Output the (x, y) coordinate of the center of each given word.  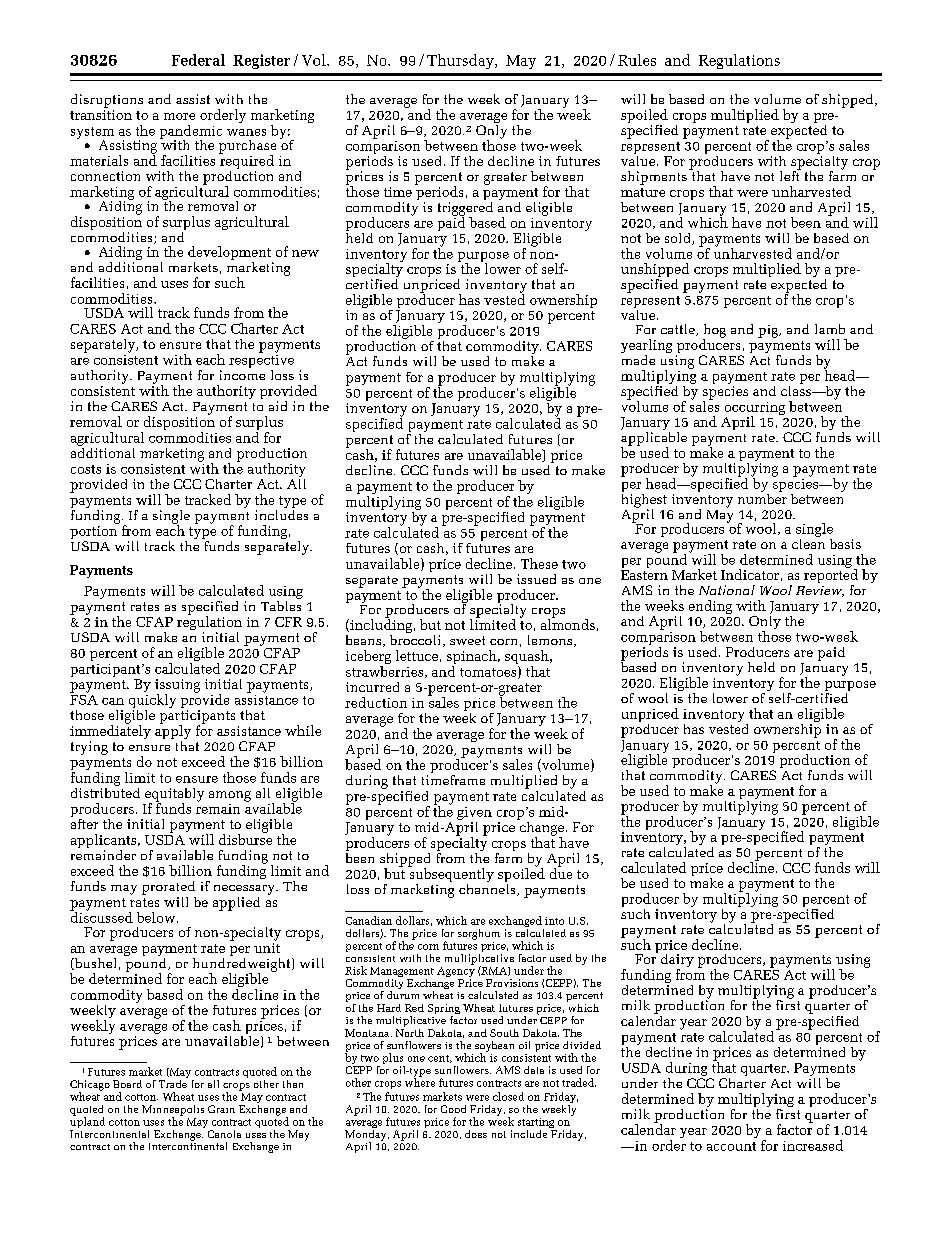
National (727, 590)
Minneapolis (173, 1111)
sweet (467, 640)
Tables (281, 604)
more (179, 116)
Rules (637, 60)
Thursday (461, 61)
